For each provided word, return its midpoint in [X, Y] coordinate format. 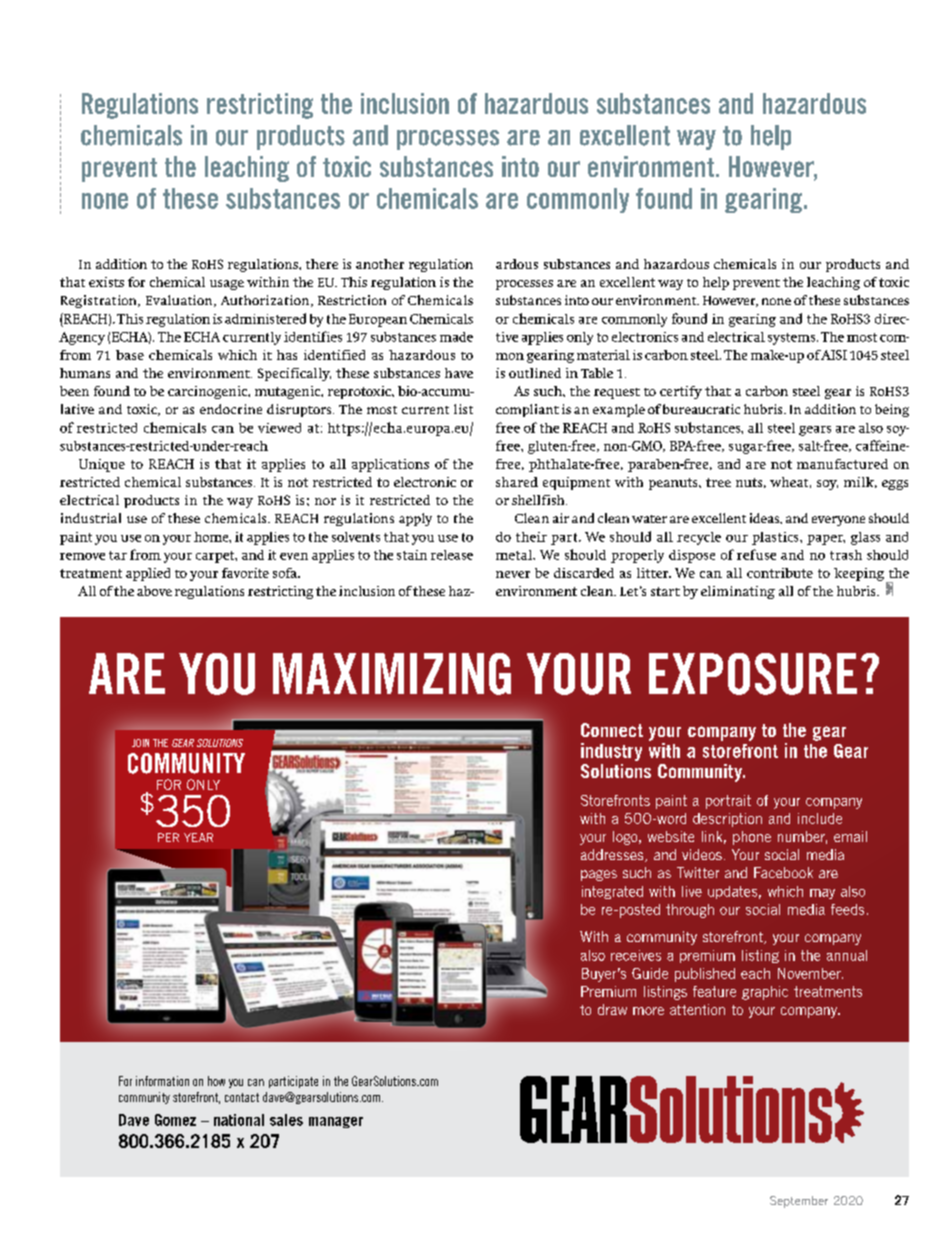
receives [636, 955]
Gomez [175, 1120]
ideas [765, 518]
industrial [91, 518]
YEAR [198, 837]
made [456, 337]
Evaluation [180, 301]
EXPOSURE [753, 674]
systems [793, 339]
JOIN [140, 743]
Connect [612, 730]
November [810, 973]
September [799, 1202]
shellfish [539, 500]
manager [336, 1122]
